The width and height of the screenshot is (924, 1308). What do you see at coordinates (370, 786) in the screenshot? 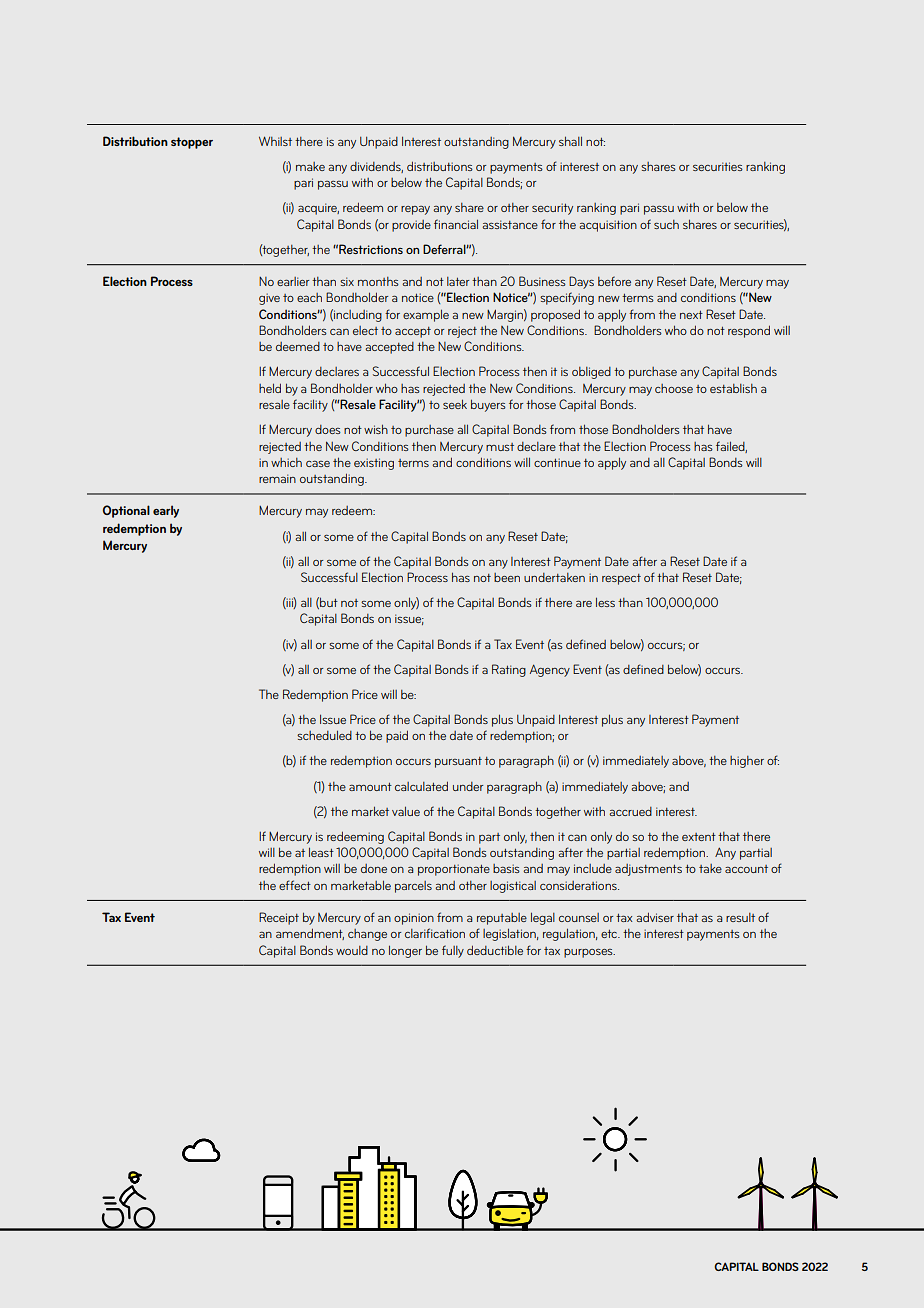
I see `amount` at bounding box center [370, 786].
